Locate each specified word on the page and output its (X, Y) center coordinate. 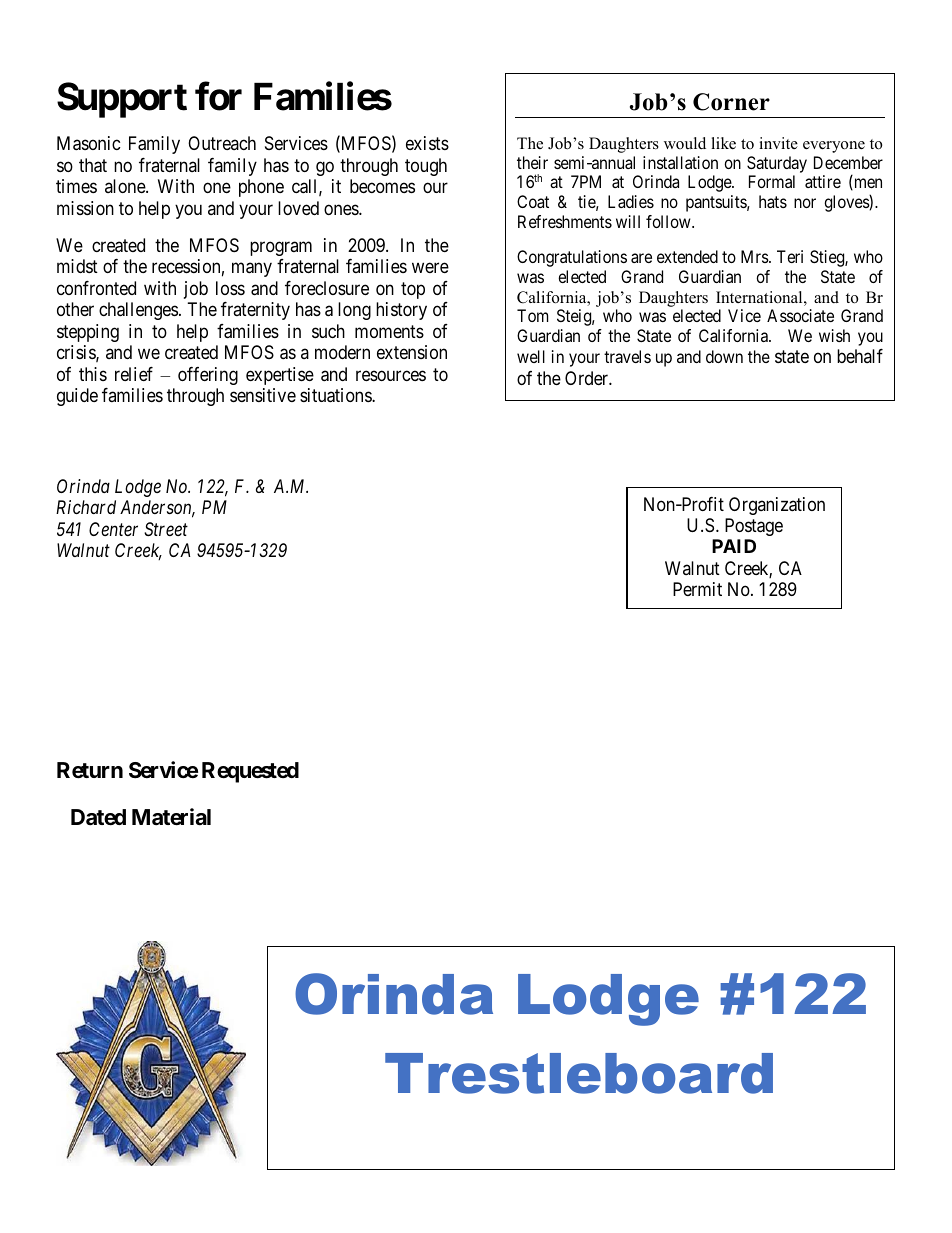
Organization (777, 506)
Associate (800, 315)
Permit (697, 589)
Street (166, 529)
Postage (754, 527)
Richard (86, 507)
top (413, 290)
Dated (98, 817)
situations (336, 395)
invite (778, 143)
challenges (138, 311)
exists (427, 143)
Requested (250, 772)
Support (122, 100)
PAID (734, 546)
